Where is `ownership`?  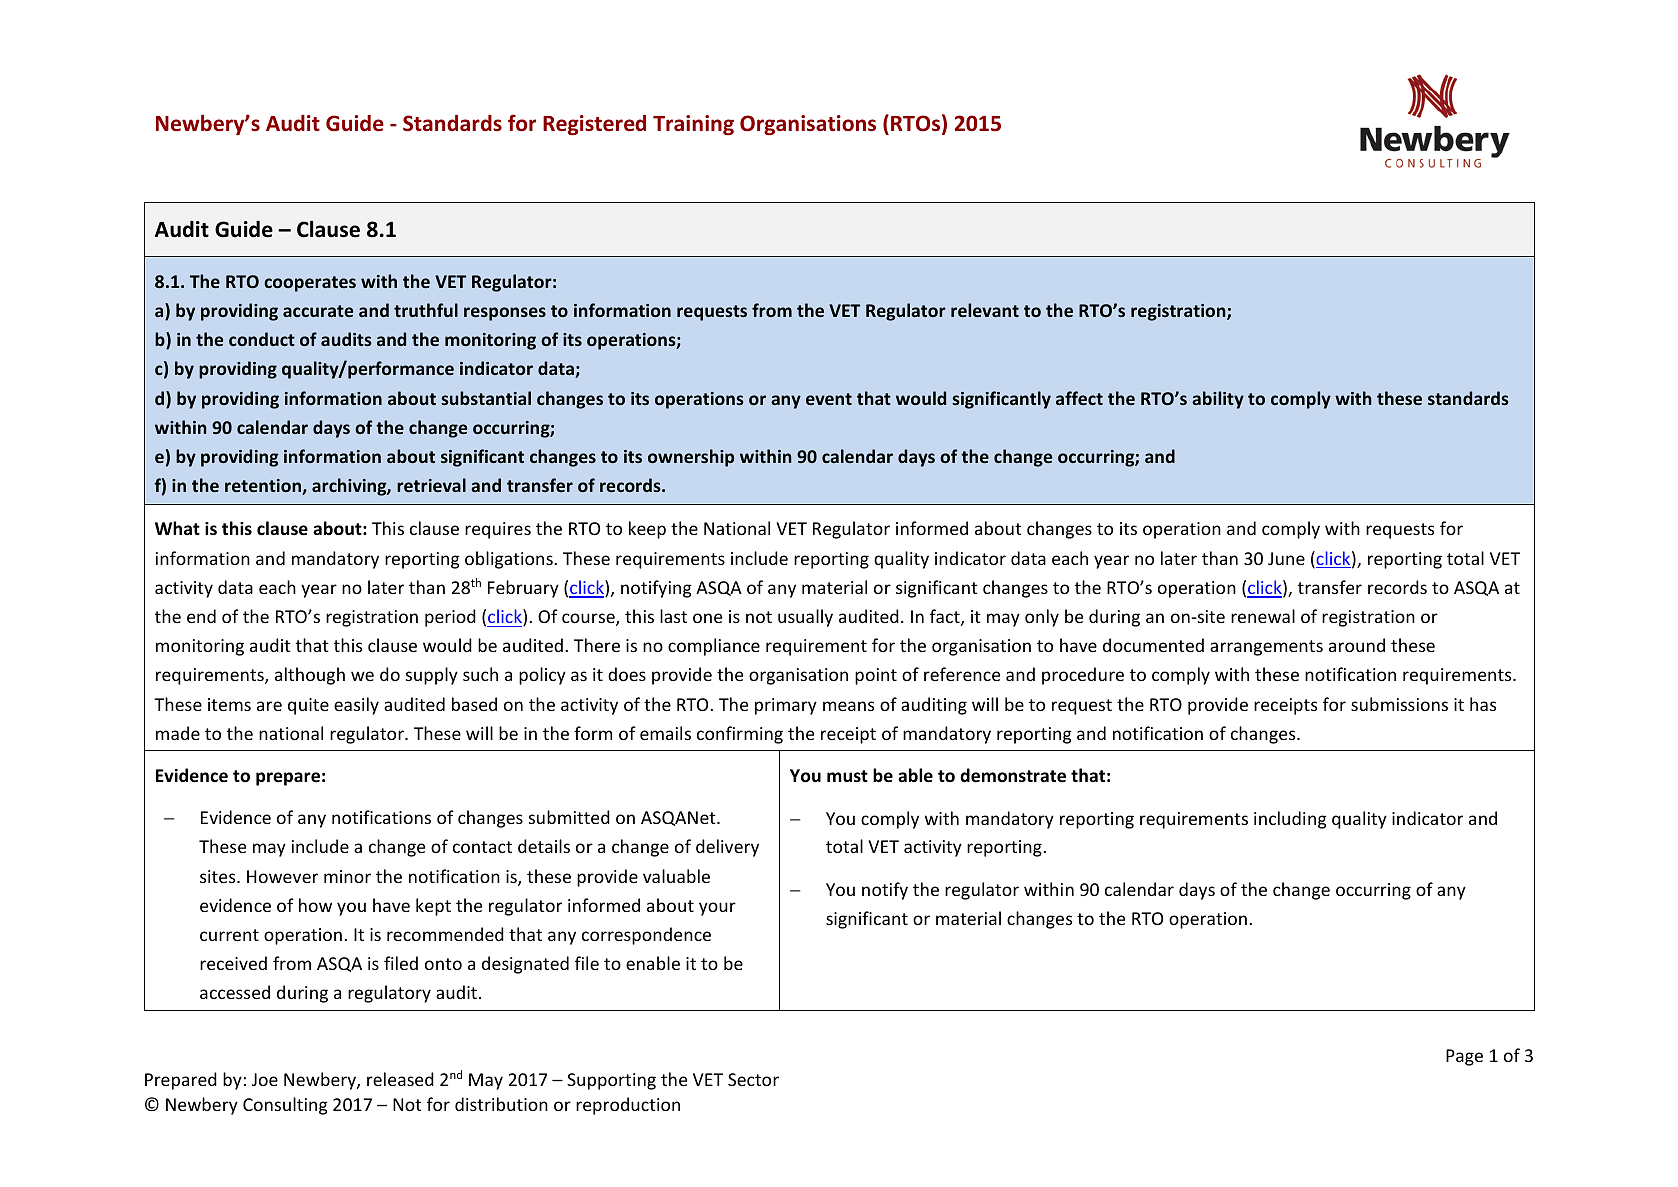
ownership is located at coordinates (691, 458).
